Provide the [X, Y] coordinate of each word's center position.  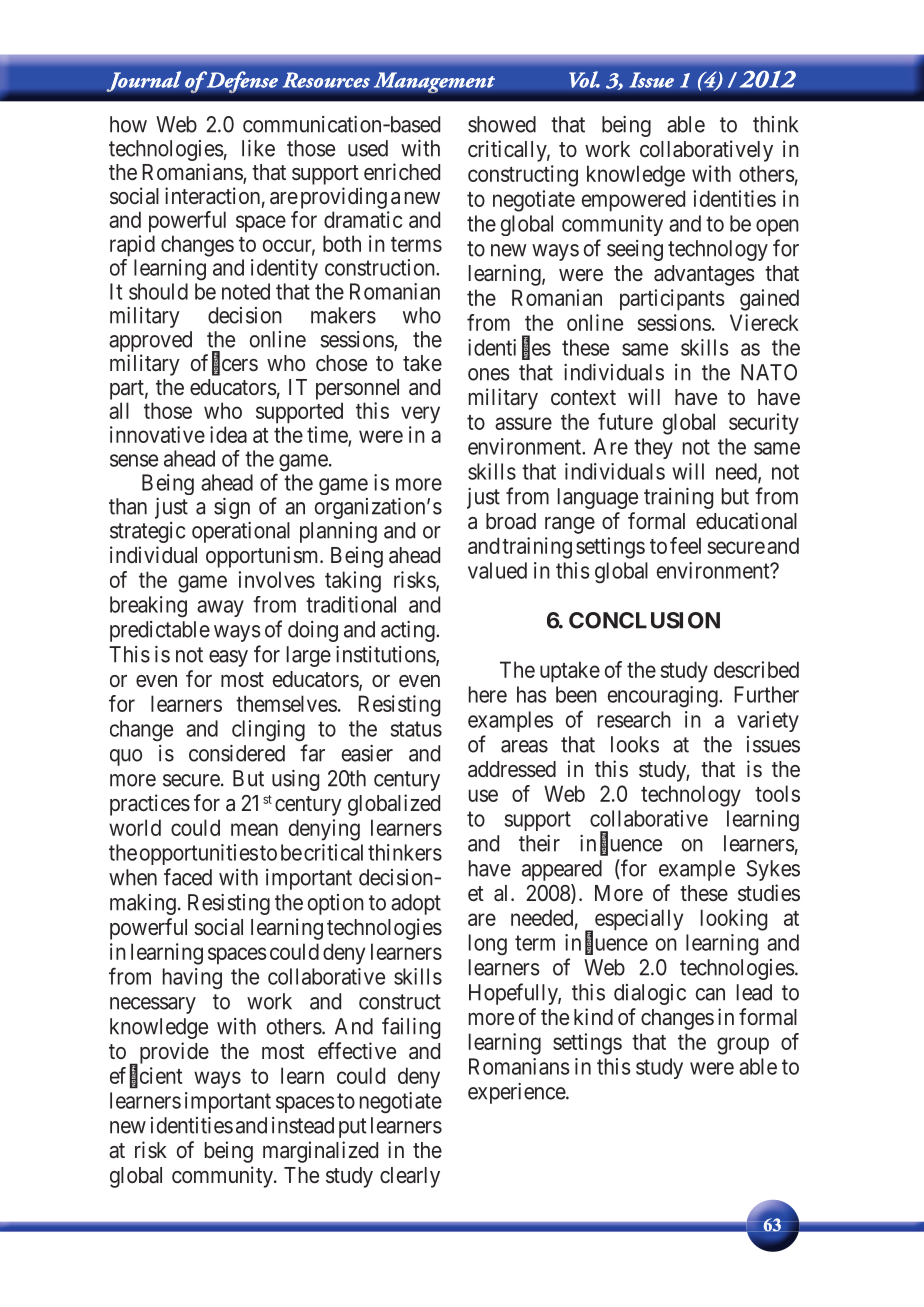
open [777, 227]
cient [161, 1075]
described [756, 669]
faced [188, 877]
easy [228, 658]
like [258, 148]
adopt [416, 904]
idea [228, 434]
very [420, 415]
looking [734, 920]
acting [409, 631]
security [764, 424]
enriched [402, 172]
